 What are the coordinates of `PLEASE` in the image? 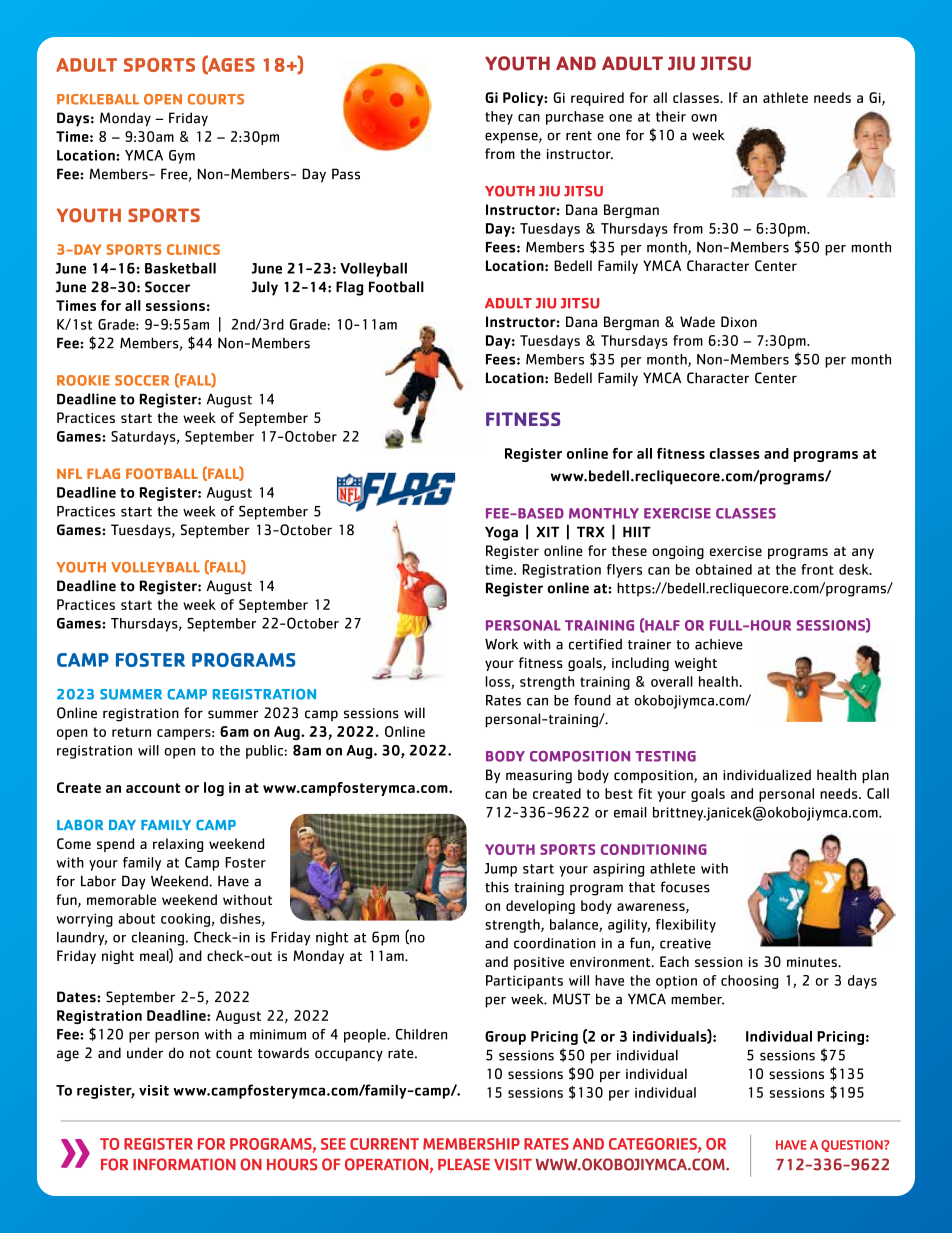 It's located at (464, 1164).
